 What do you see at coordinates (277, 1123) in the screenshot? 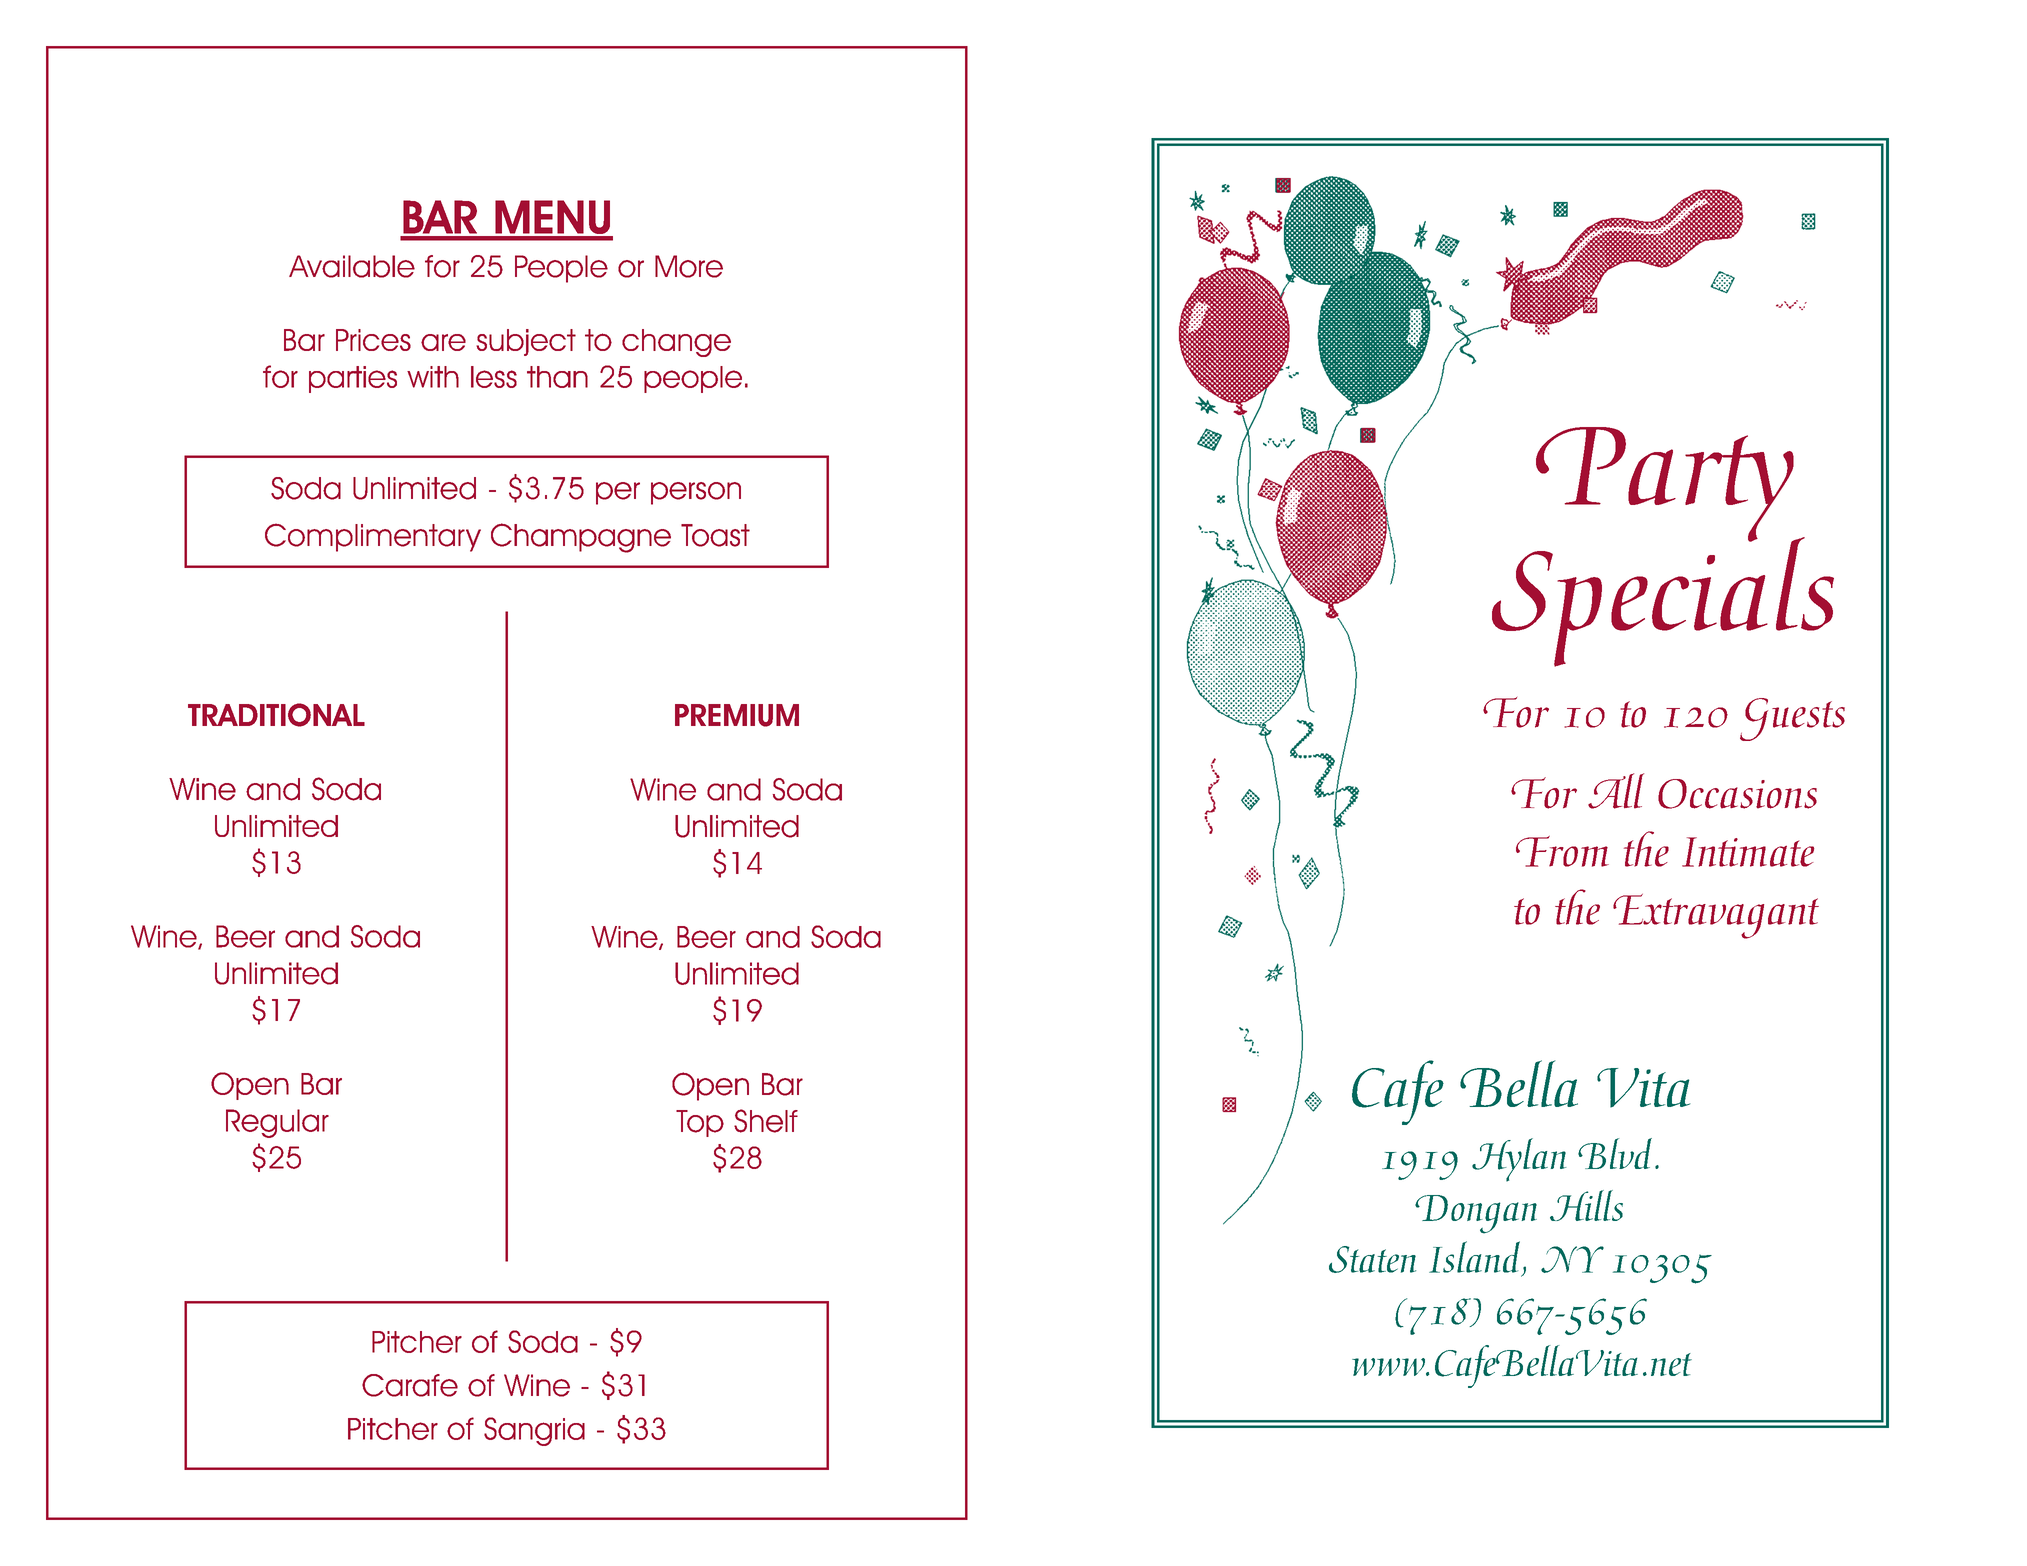
I see `Regular` at bounding box center [277, 1123].
